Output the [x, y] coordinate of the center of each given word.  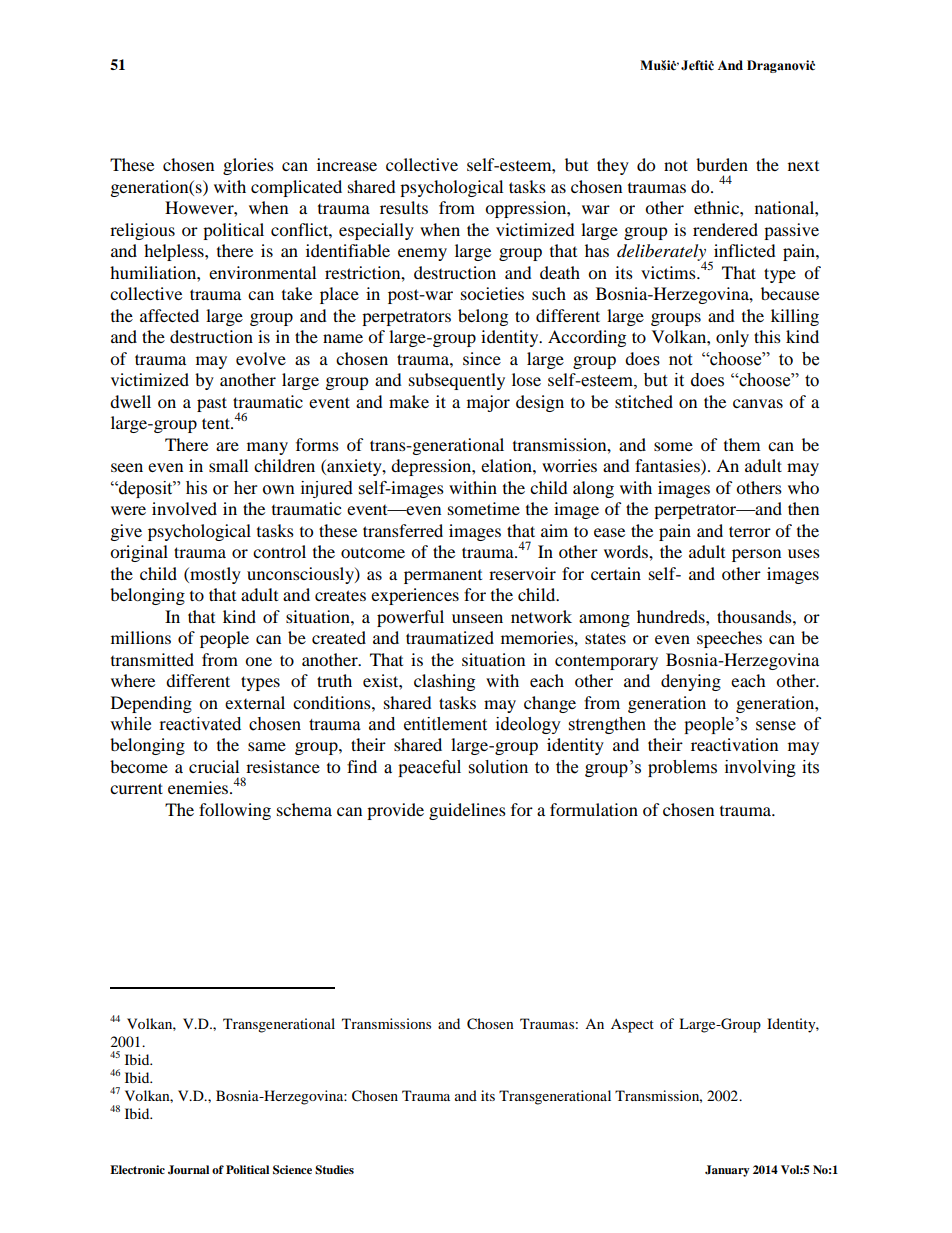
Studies [334, 1170]
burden [722, 164]
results [404, 207]
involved [184, 508]
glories [248, 166]
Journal [188, 1170]
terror [750, 531]
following [235, 811]
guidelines [467, 811]
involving [760, 768]
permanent [443, 577]
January [727, 1171]
